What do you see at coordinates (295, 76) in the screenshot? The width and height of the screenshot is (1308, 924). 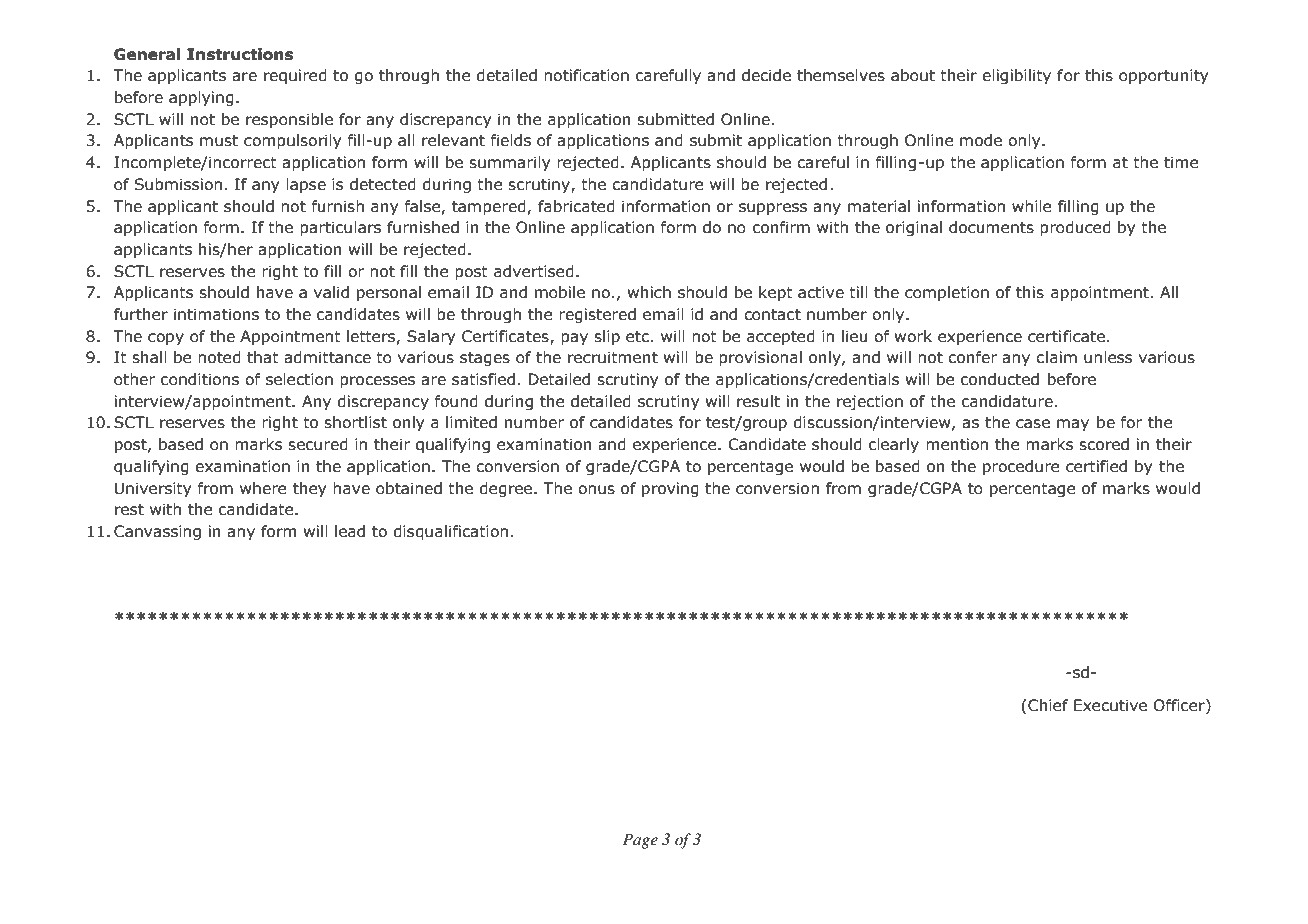 I see `required` at bounding box center [295, 76].
